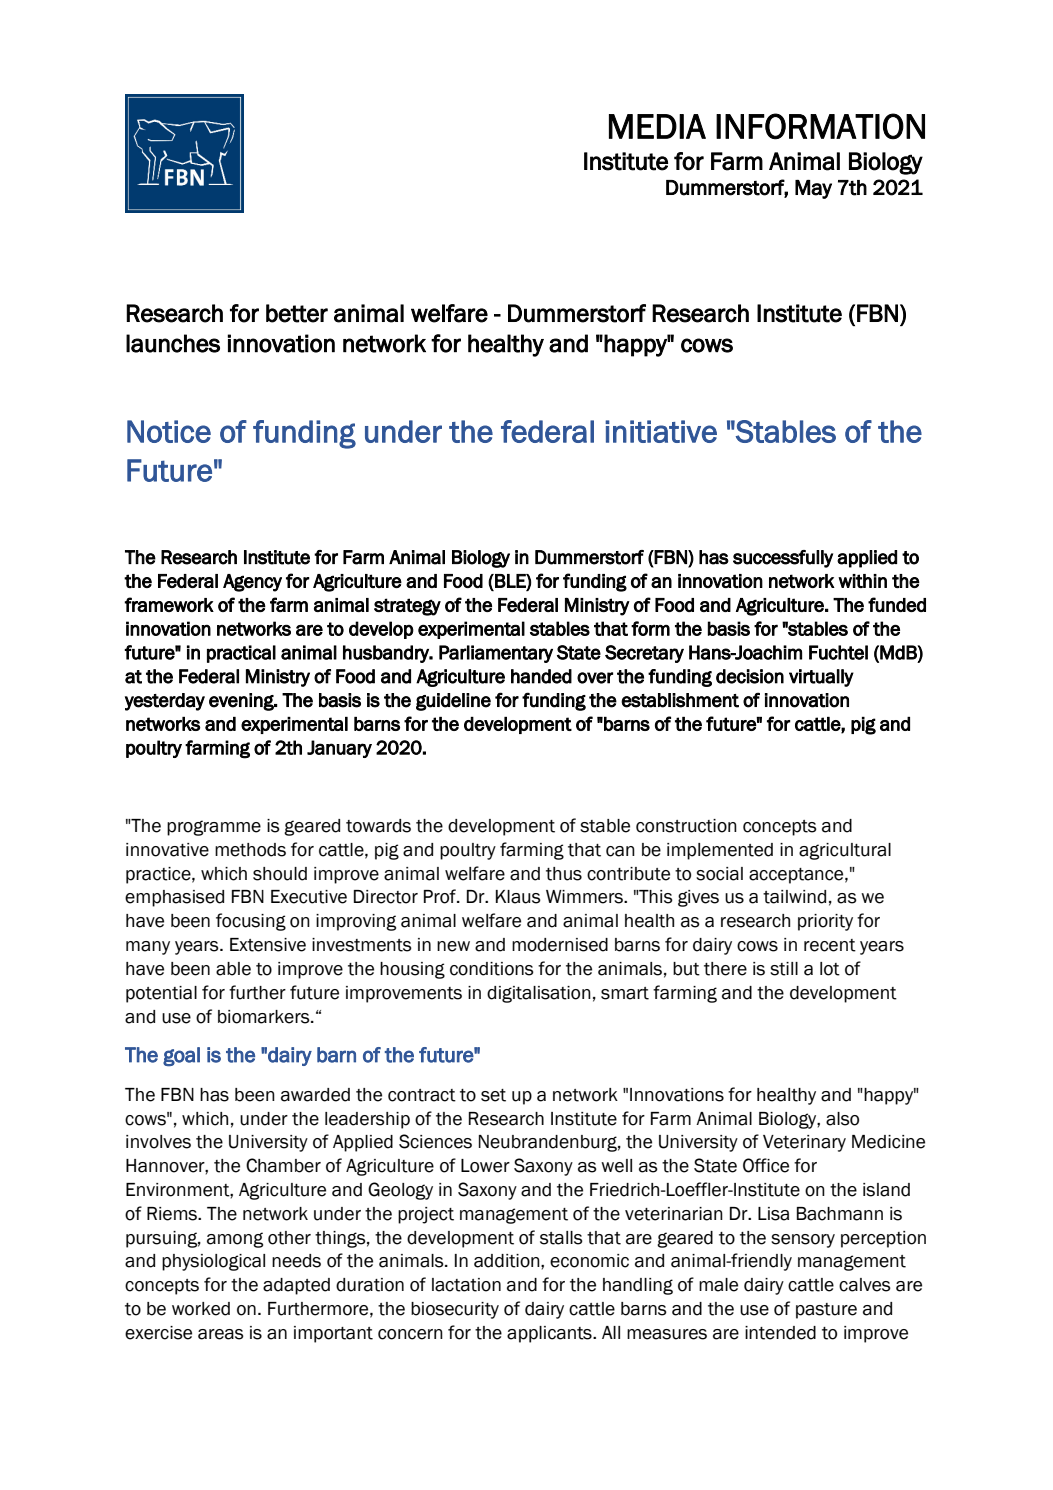  Describe the element at coordinates (265, 1017) in the document. I see `biomarkers` at that location.
